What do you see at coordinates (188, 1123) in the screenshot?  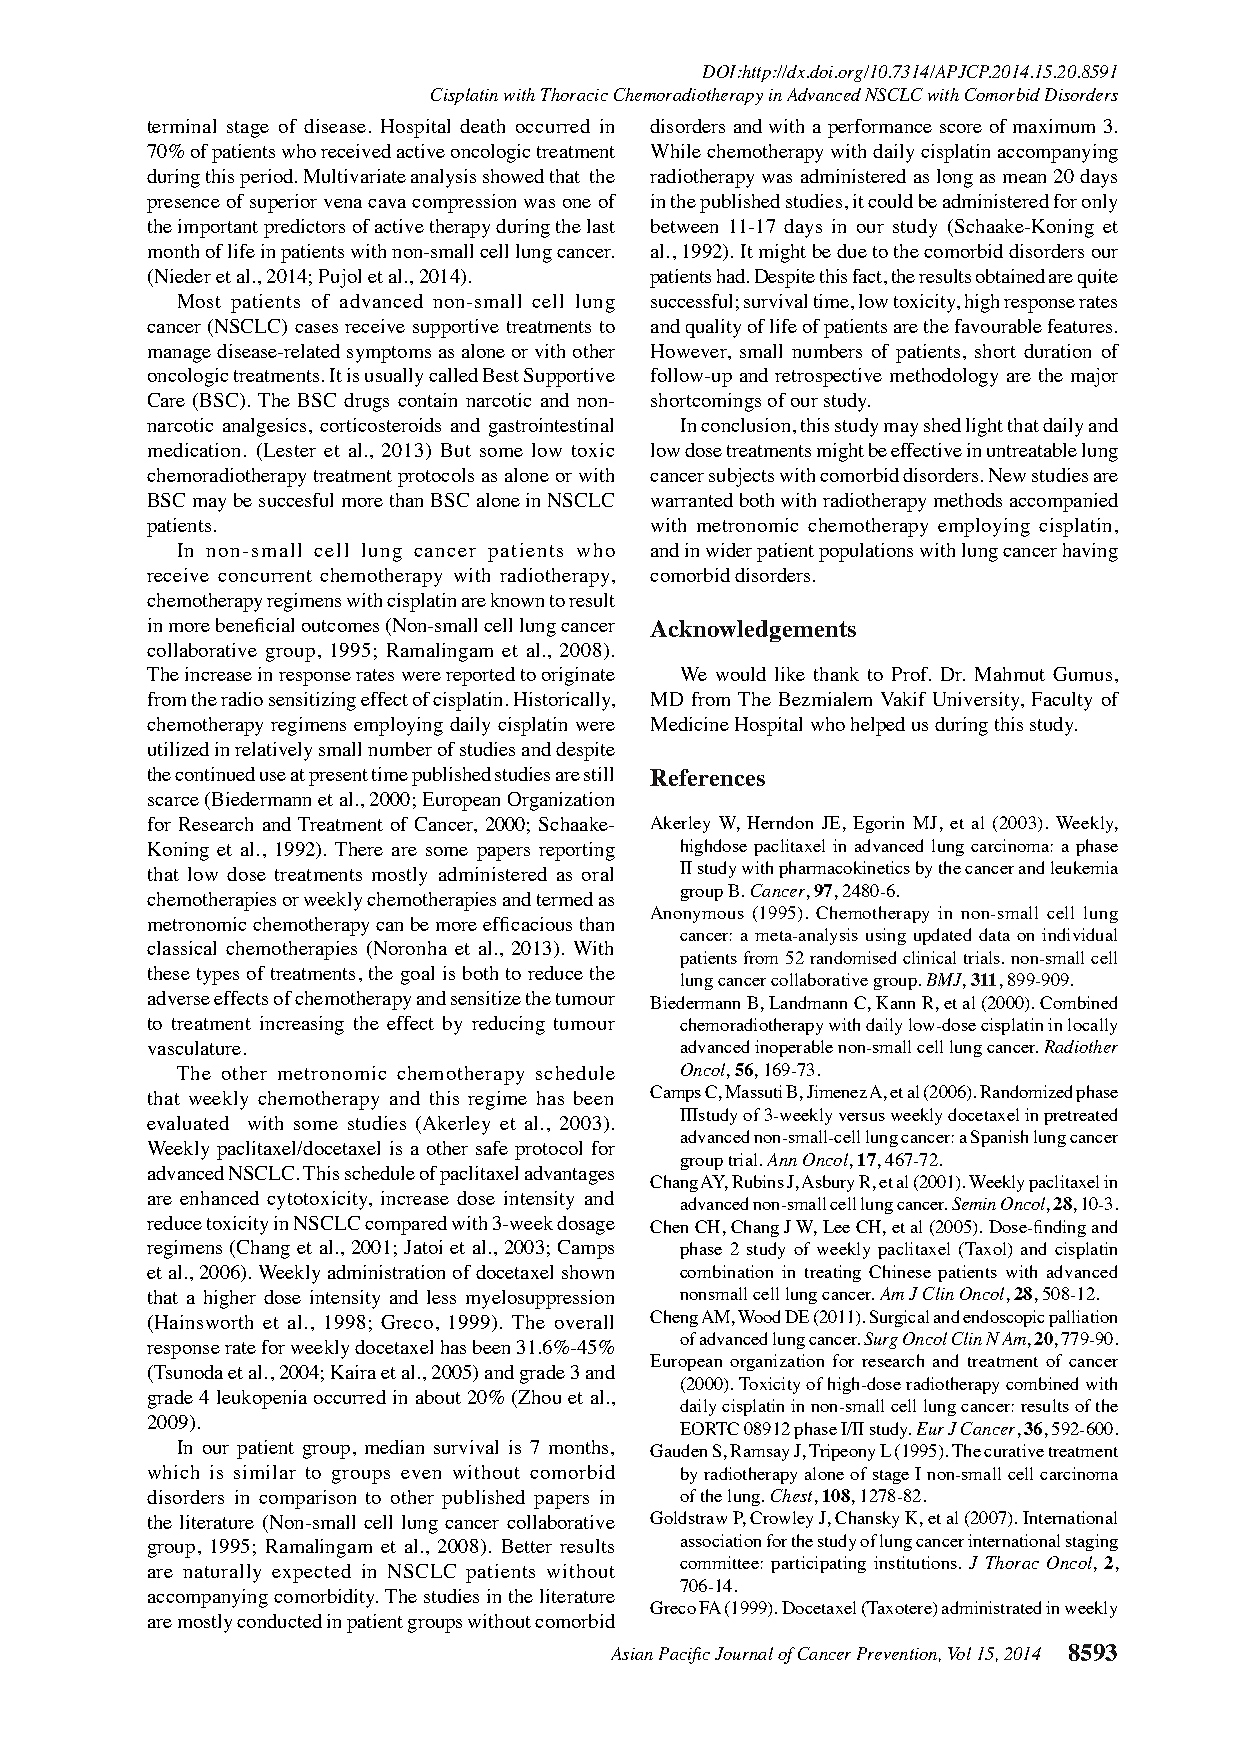 I see `evaluated` at bounding box center [188, 1123].
